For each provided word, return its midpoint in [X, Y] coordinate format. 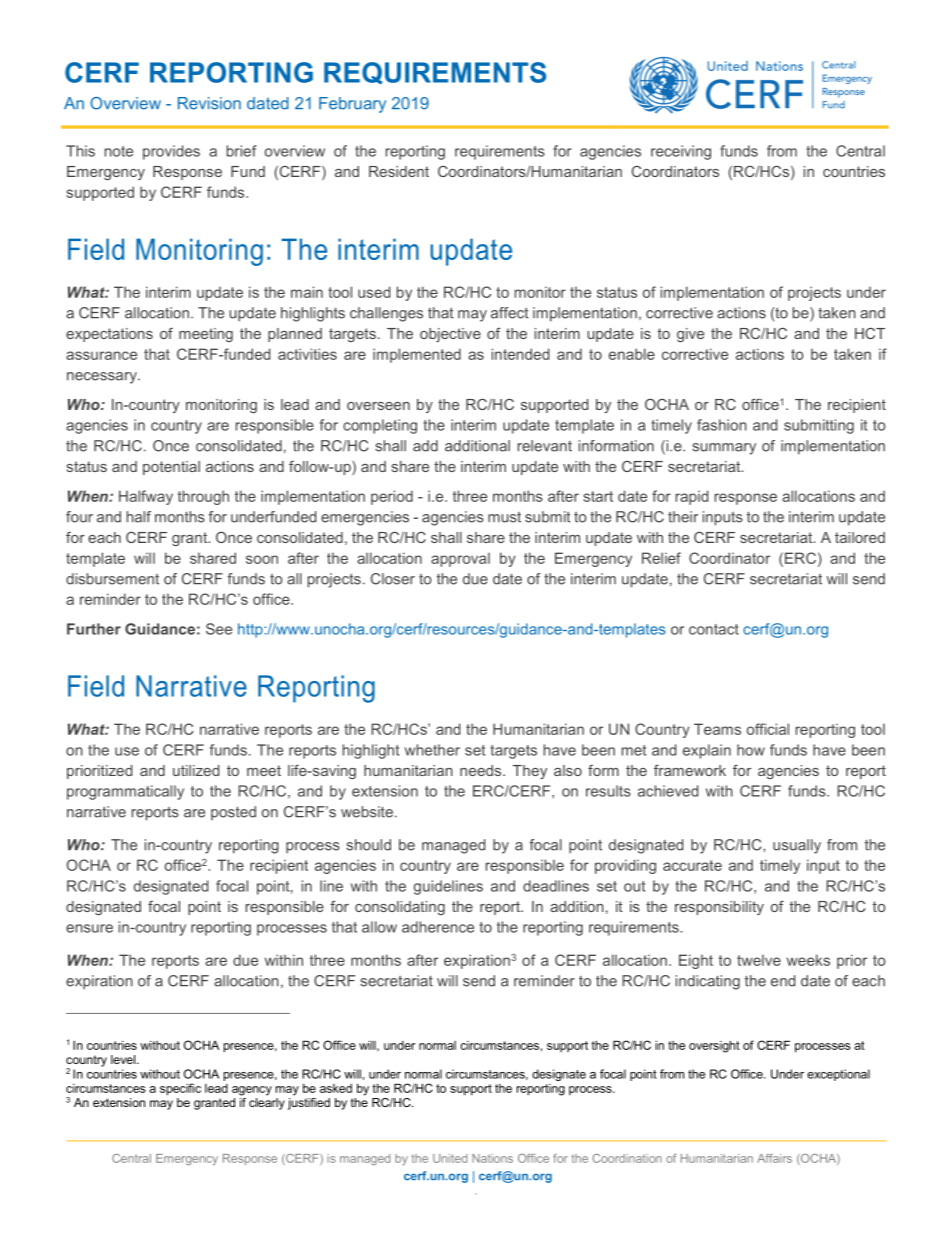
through [203, 497]
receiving [681, 152]
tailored [860, 537]
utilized [196, 770]
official [768, 729]
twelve [759, 960]
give [690, 335]
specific [180, 1089]
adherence [438, 927]
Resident [399, 171]
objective [450, 335]
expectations [109, 335]
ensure [89, 928]
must [504, 517]
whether [432, 750]
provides [171, 152]
